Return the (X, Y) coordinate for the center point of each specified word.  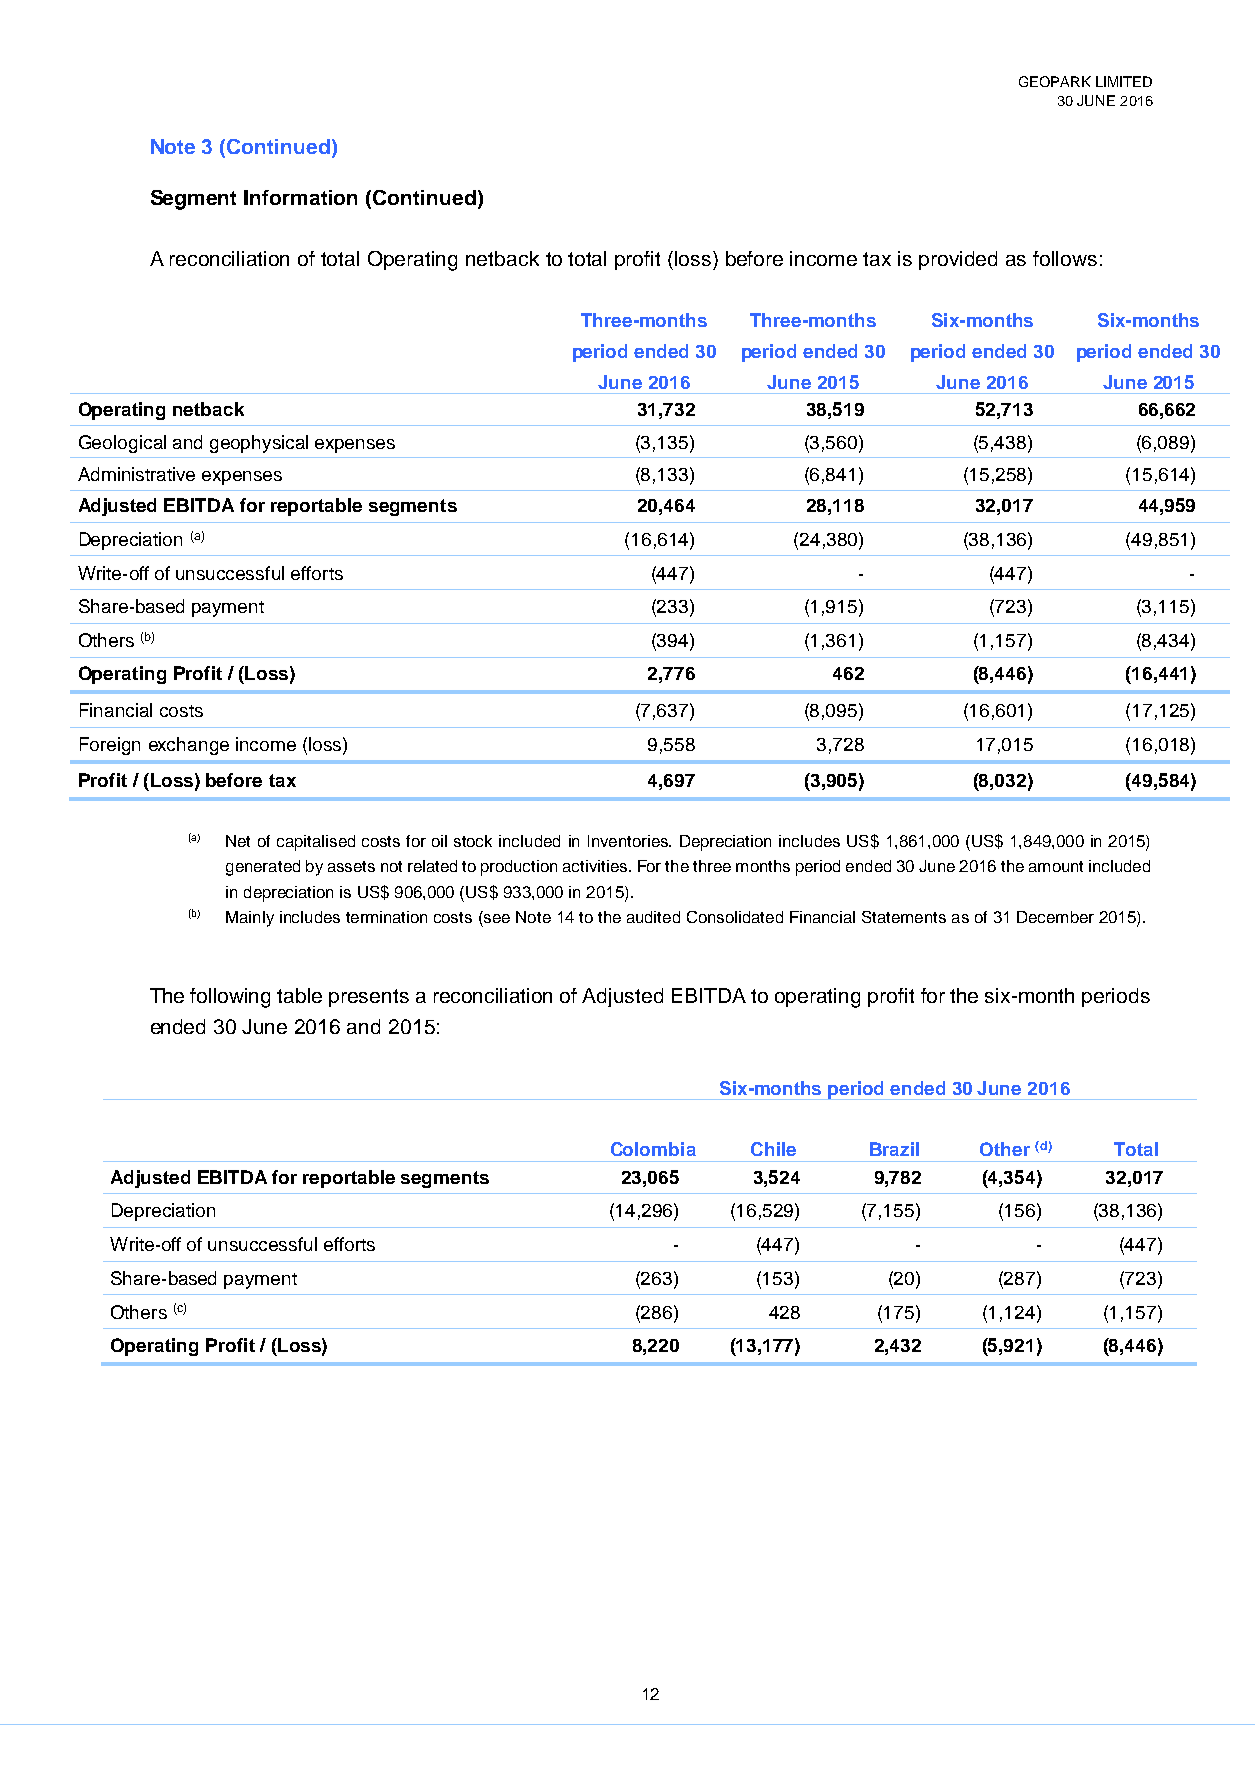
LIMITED (1124, 81)
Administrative (136, 474)
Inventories (629, 841)
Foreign (110, 746)
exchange (189, 746)
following (230, 998)
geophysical (259, 444)
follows (1065, 258)
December (1055, 917)
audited (653, 917)
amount (1056, 866)
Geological (122, 444)
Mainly (250, 919)
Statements (904, 917)
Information (300, 197)
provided (958, 260)
